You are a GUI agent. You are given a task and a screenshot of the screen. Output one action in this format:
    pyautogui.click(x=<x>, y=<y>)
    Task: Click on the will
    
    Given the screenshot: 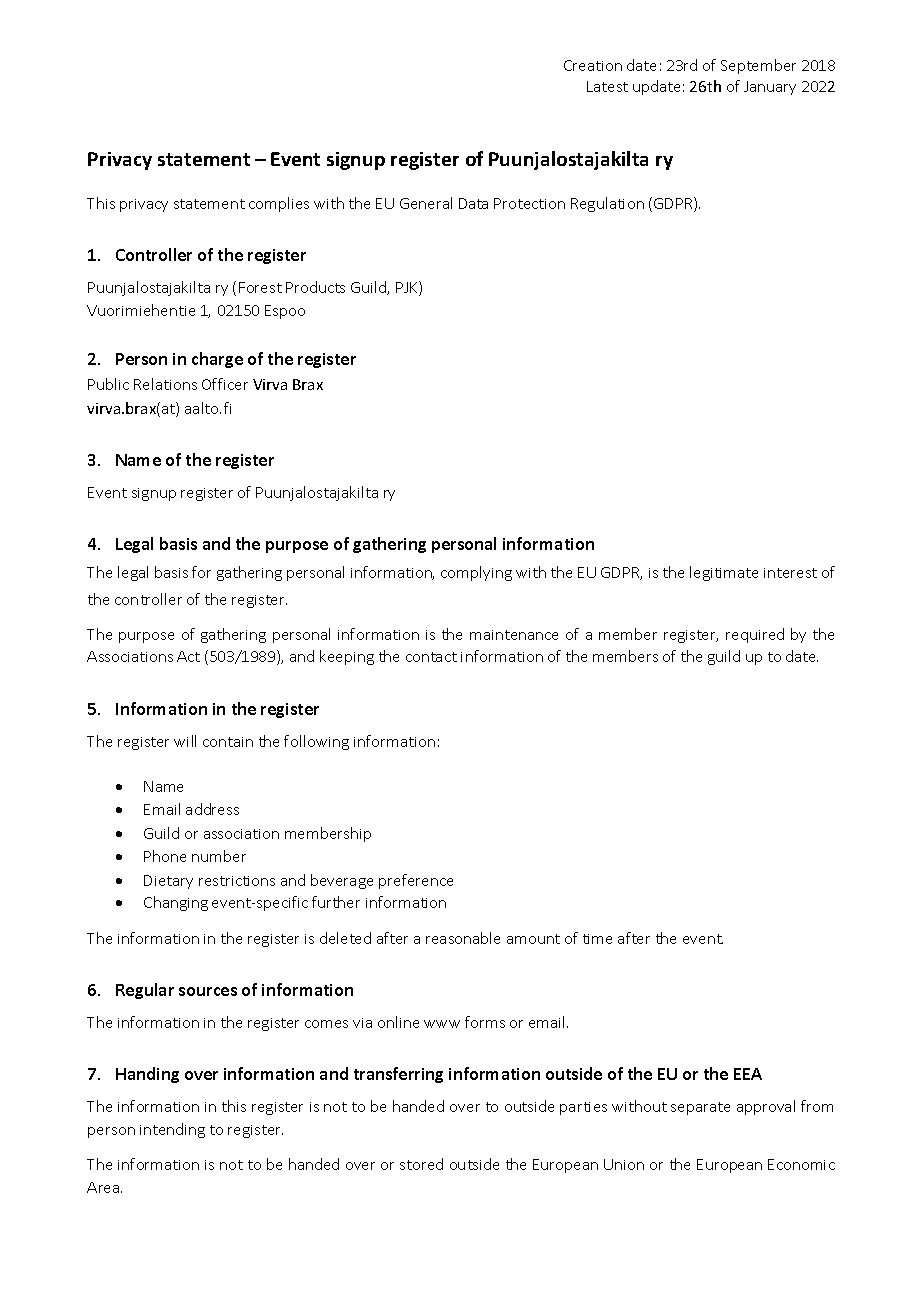 What is the action you would take?
    pyautogui.click(x=185, y=741)
